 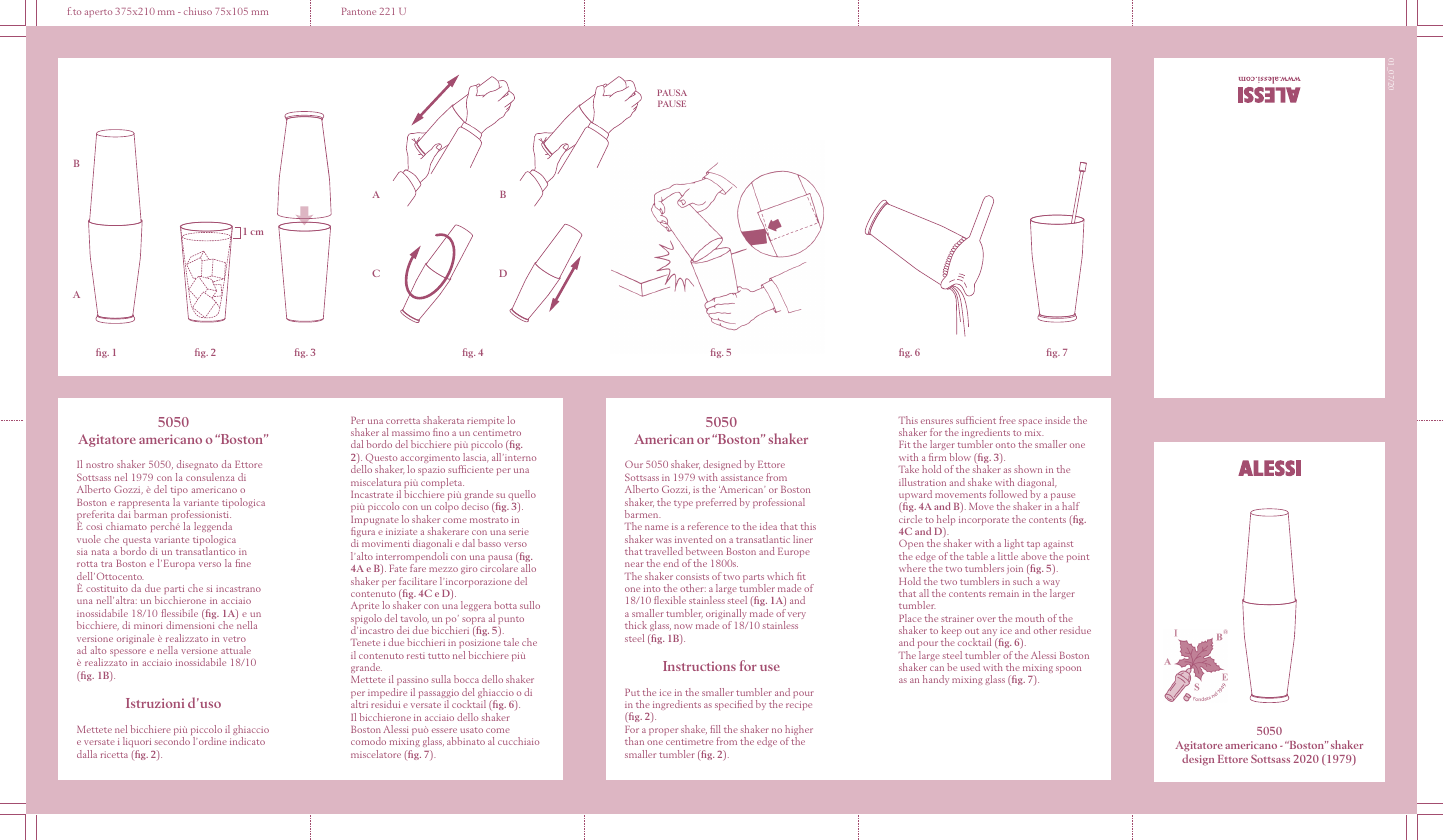 What do you see at coordinates (411, 432) in the image?
I see `massimo` at bounding box center [411, 432].
